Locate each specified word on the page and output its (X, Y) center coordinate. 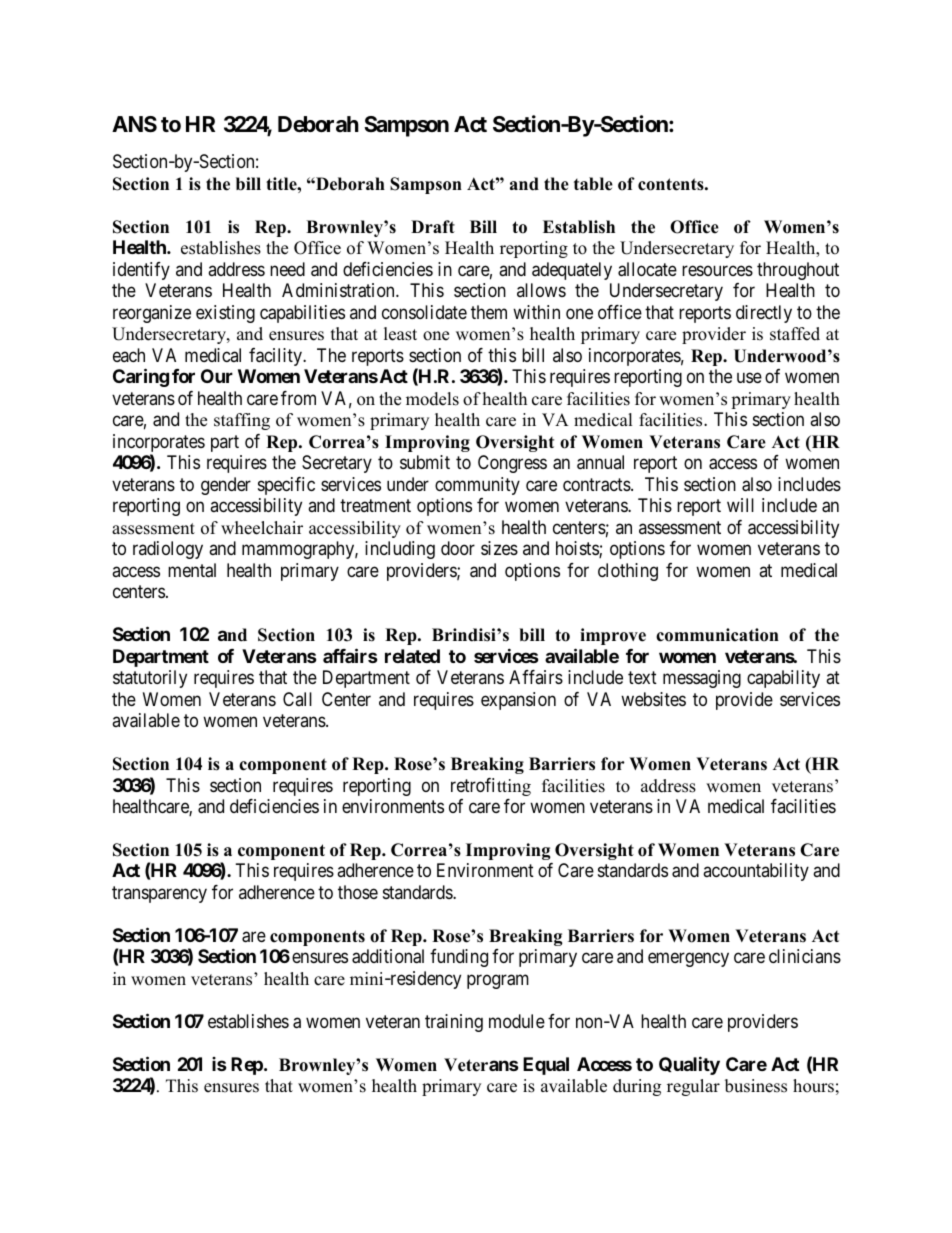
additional (388, 956)
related (412, 656)
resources (717, 270)
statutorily (150, 679)
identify (141, 271)
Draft (433, 226)
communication (717, 635)
